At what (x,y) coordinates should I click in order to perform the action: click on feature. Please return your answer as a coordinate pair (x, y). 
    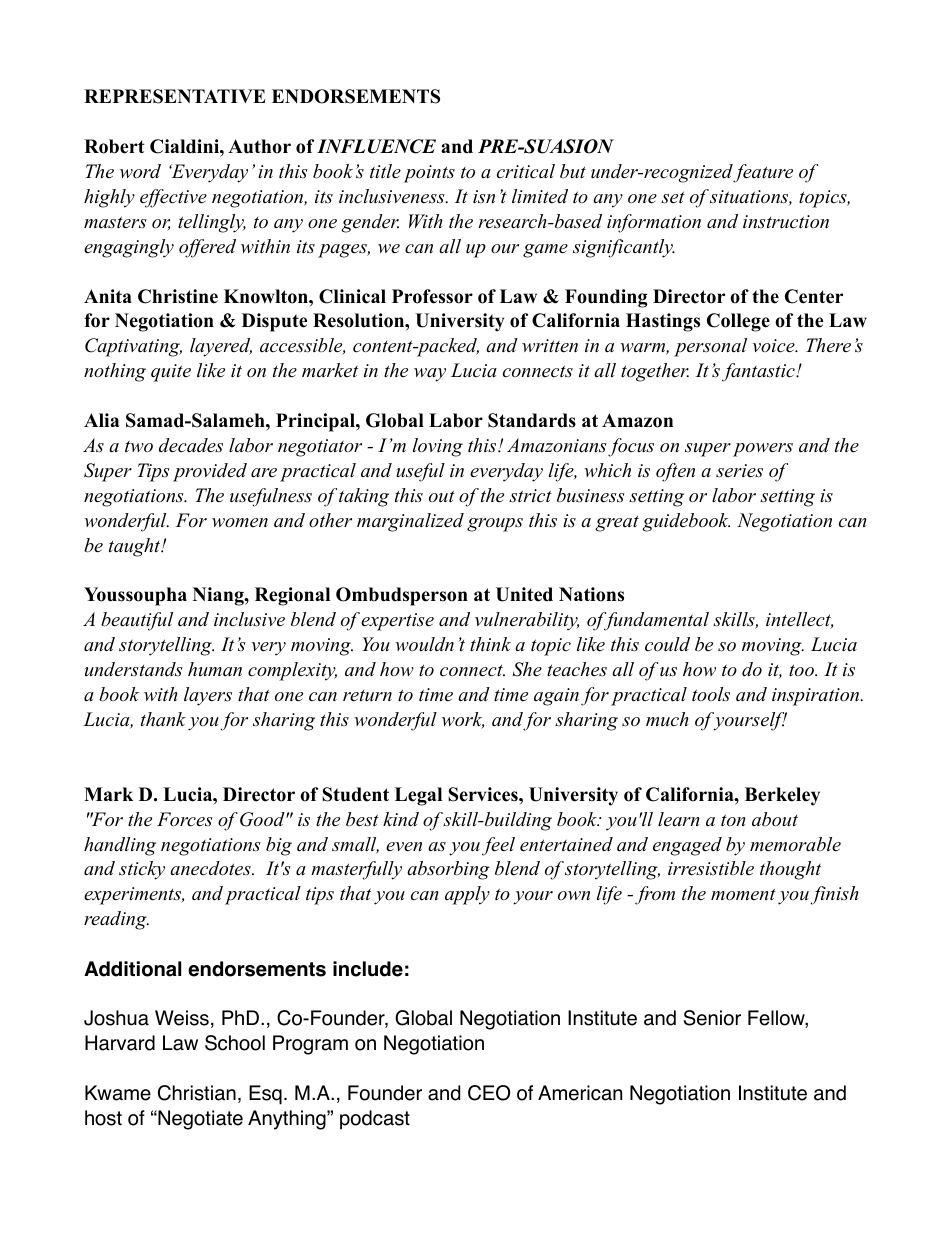
    Looking at the image, I should click on (763, 173).
